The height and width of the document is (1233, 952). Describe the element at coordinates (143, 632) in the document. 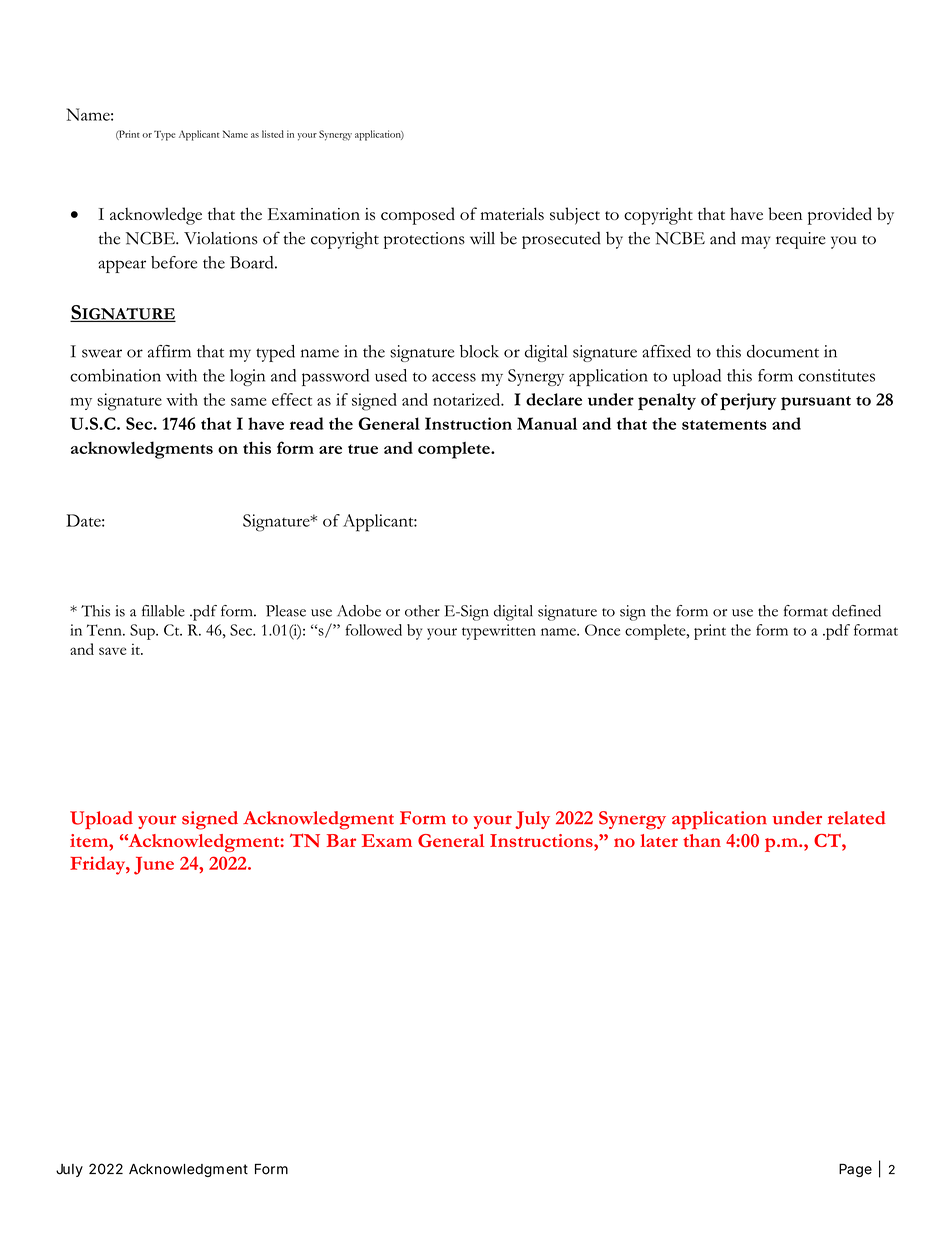

I see `Sup` at that location.
